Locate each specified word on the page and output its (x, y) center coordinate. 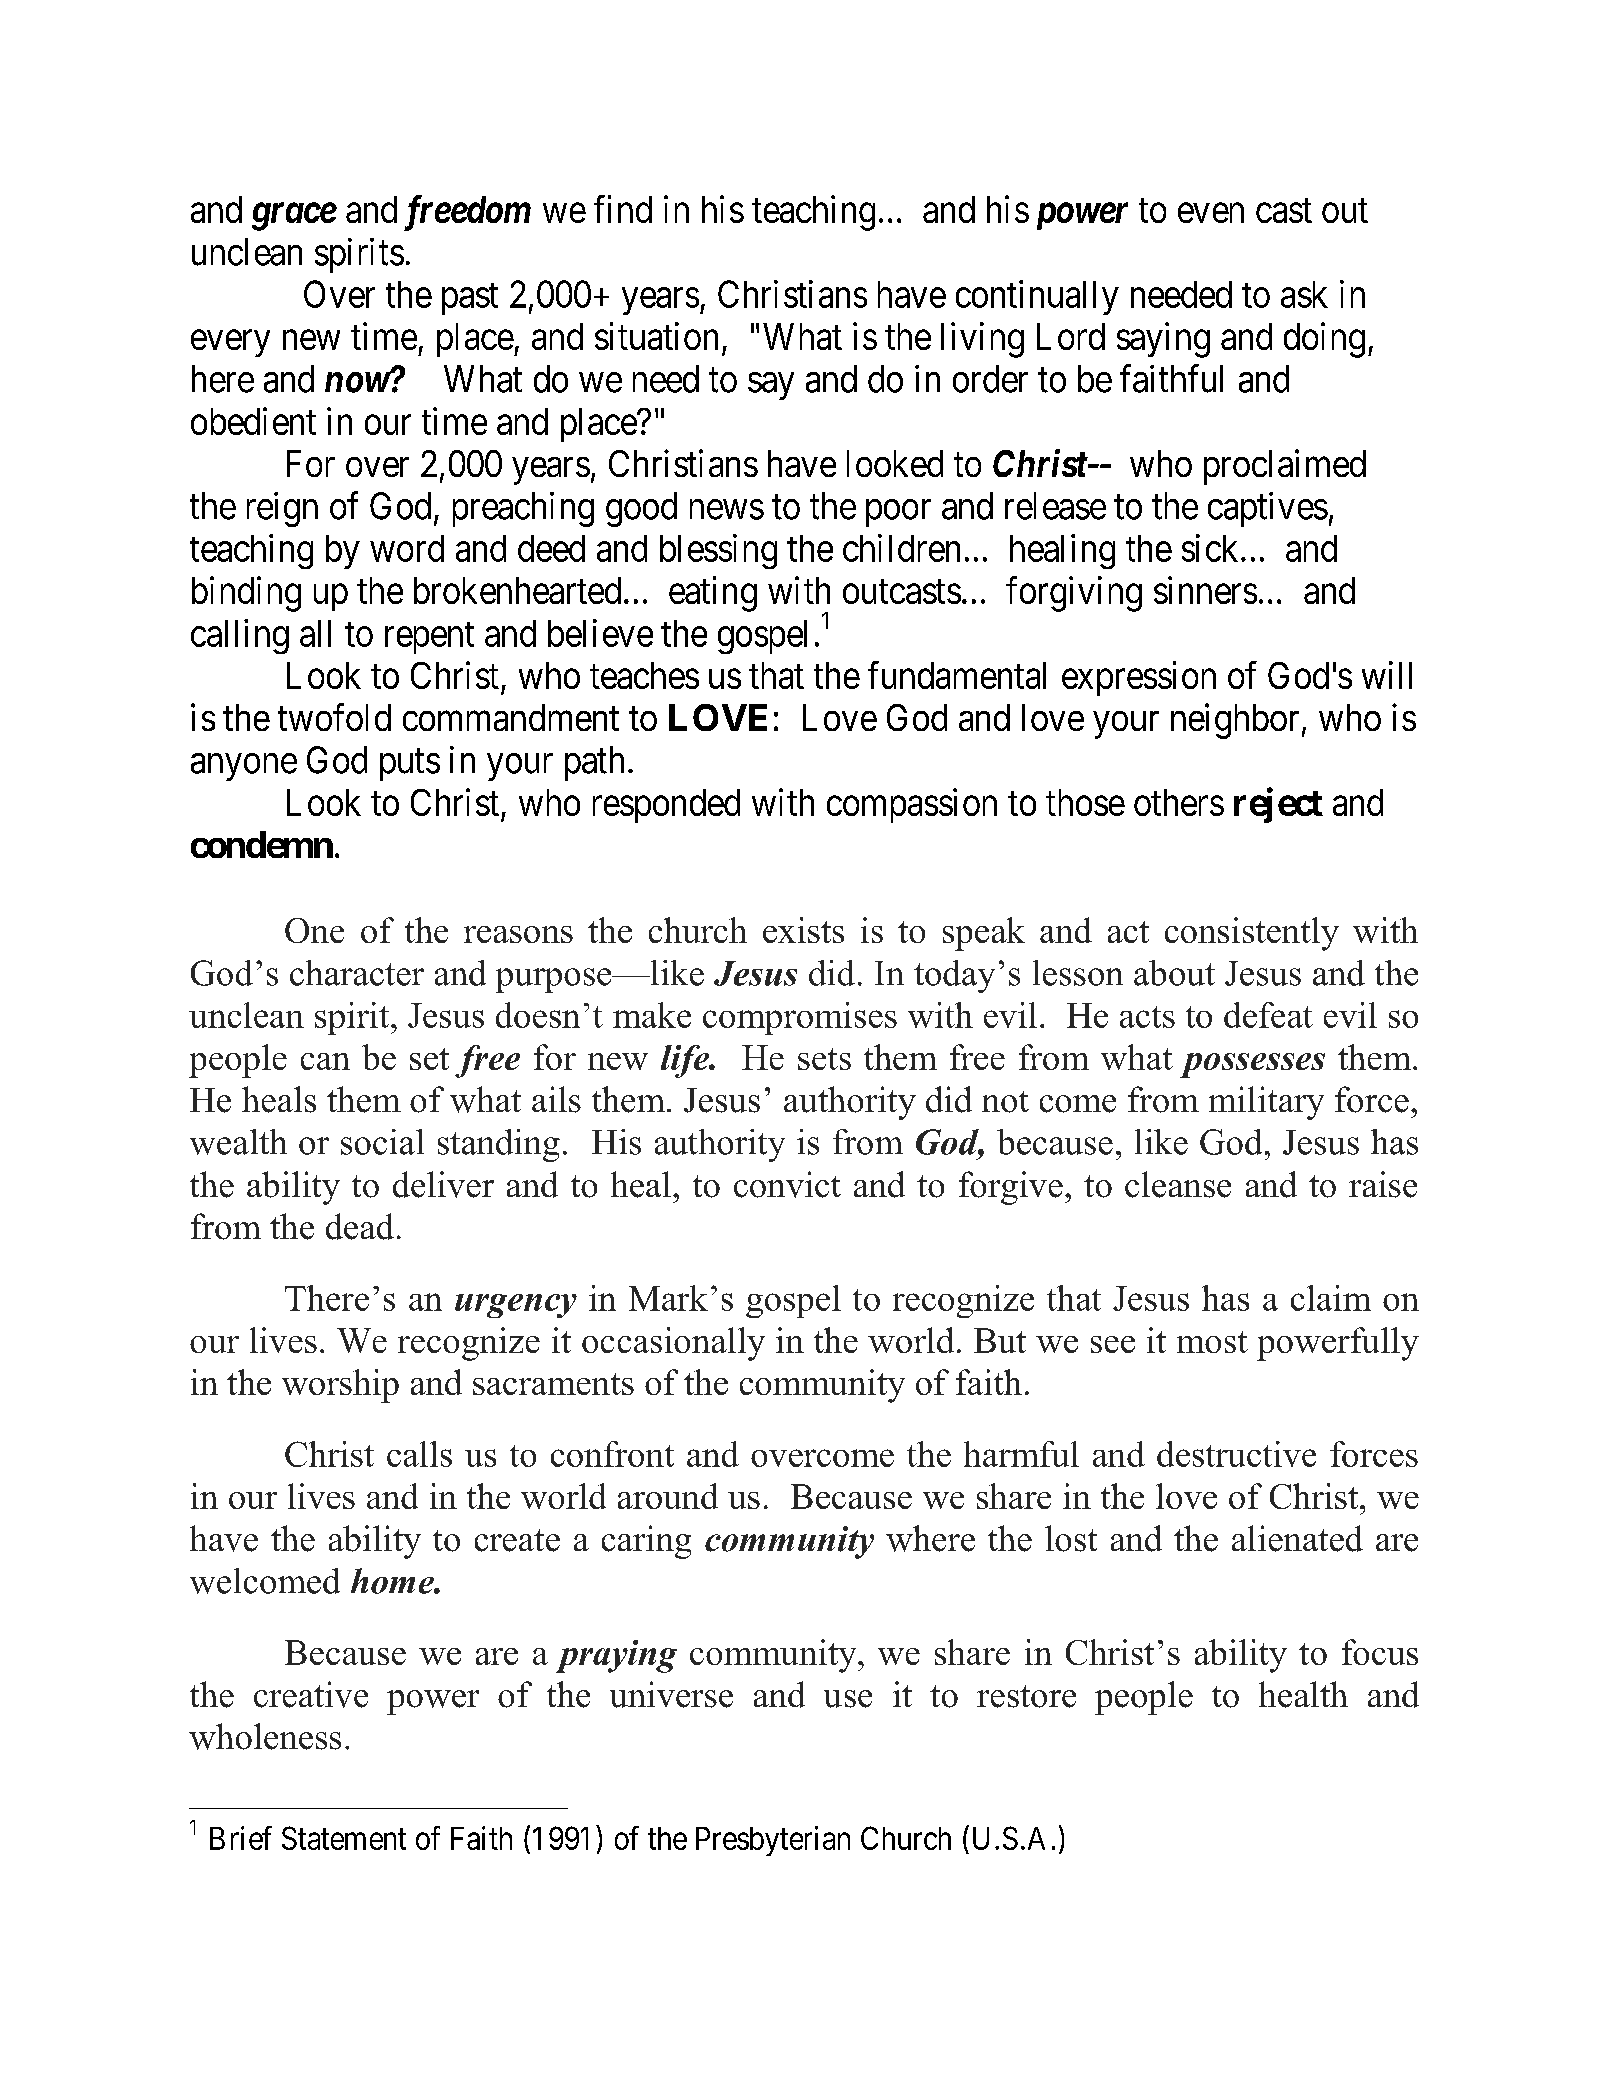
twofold (334, 717)
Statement (344, 1838)
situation (656, 336)
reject (1278, 805)
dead (360, 1226)
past (470, 299)
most (1212, 1342)
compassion (912, 805)
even (1211, 213)
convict (787, 1184)
